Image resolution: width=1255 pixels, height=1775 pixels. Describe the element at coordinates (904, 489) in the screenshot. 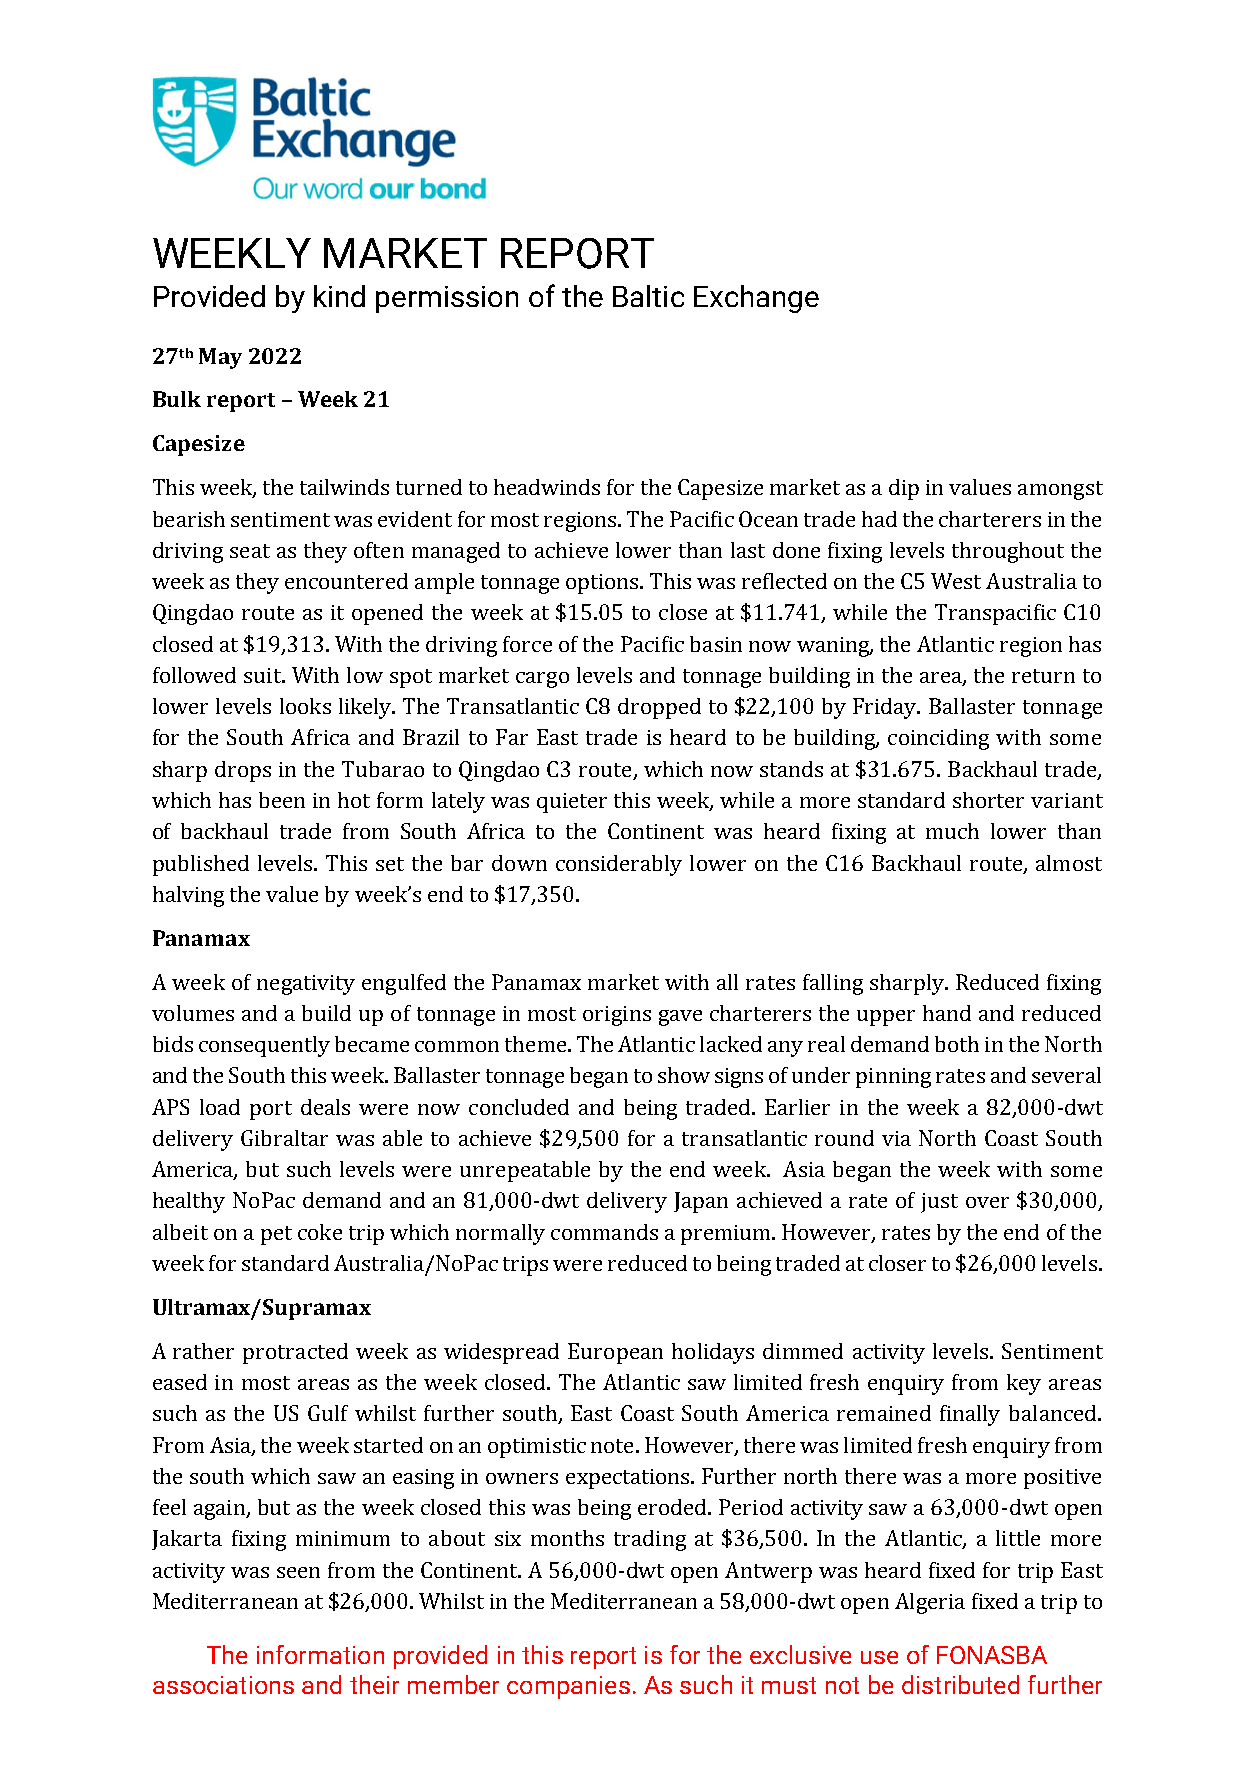

I see `dip` at that location.
